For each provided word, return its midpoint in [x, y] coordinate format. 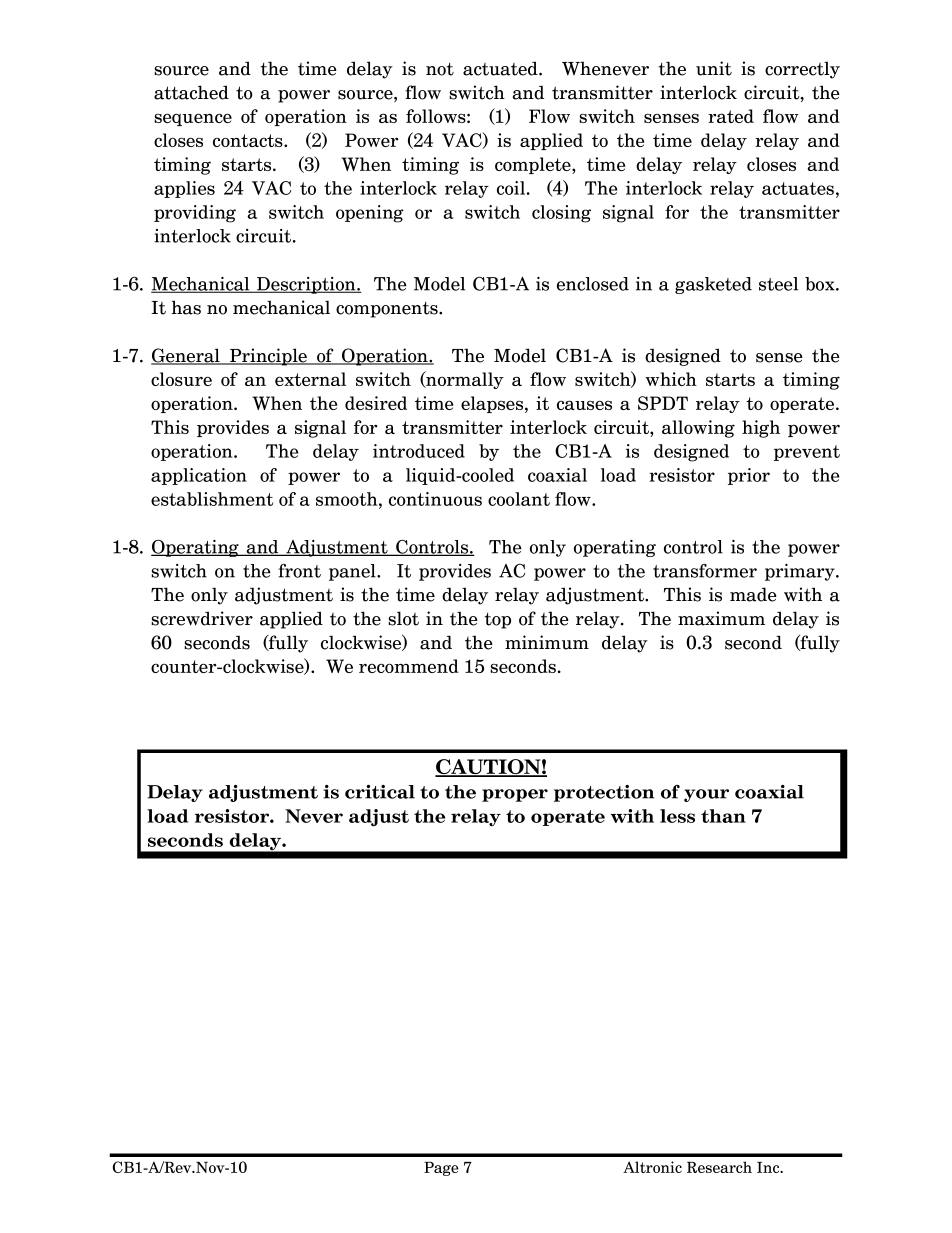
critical [380, 792]
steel [778, 284]
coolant [519, 499]
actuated [501, 68]
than [723, 816]
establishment [212, 499]
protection [604, 793]
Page [441, 1169]
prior [749, 476]
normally [464, 380]
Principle [268, 357]
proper [515, 795]
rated [731, 116]
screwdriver [202, 618]
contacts [249, 140]
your [706, 795]
